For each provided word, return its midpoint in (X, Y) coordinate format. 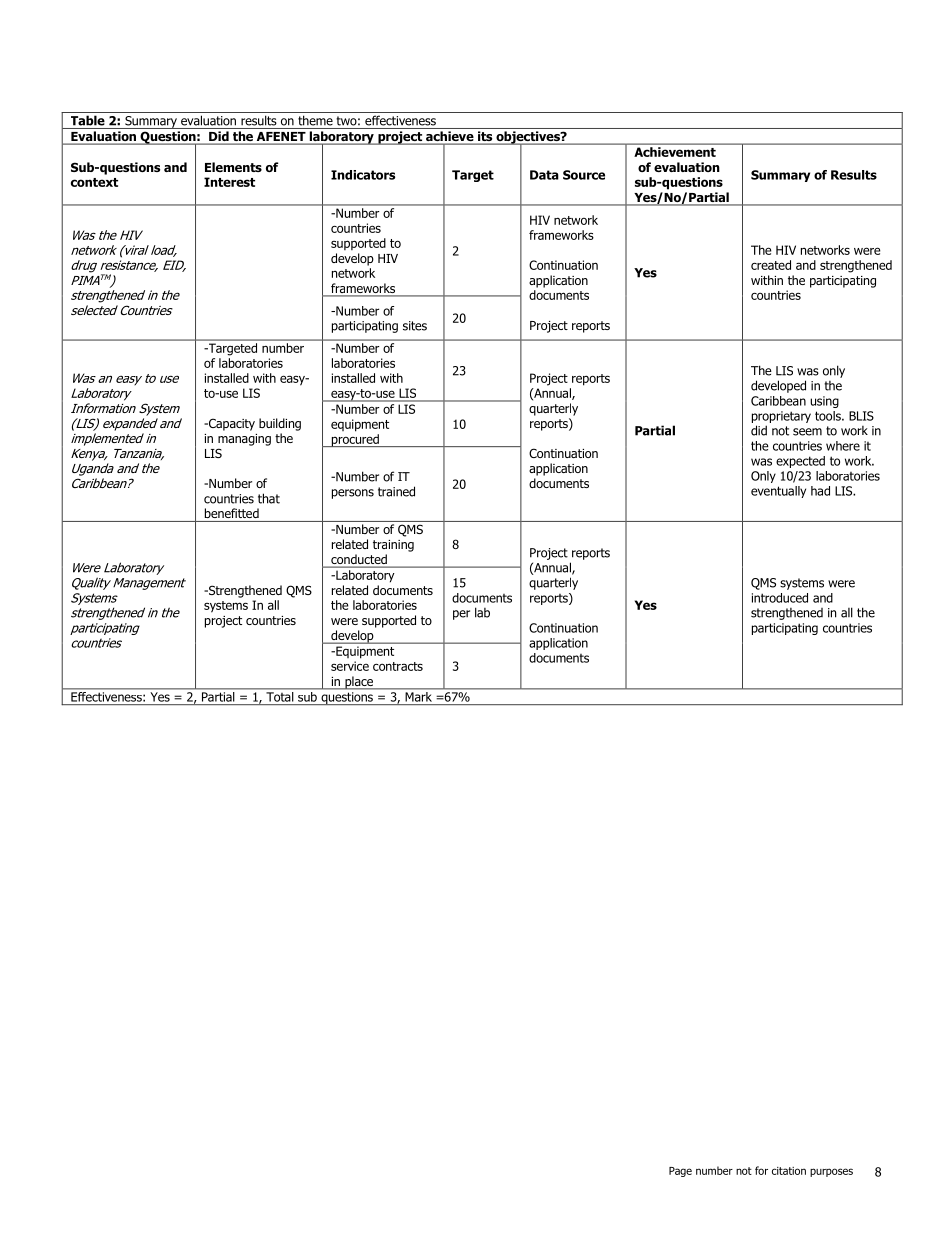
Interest (229, 182)
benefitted (232, 513)
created (771, 265)
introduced (780, 598)
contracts (398, 666)
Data (544, 175)
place (359, 683)
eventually (778, 492)
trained (396, 491)
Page (680, 1172)
